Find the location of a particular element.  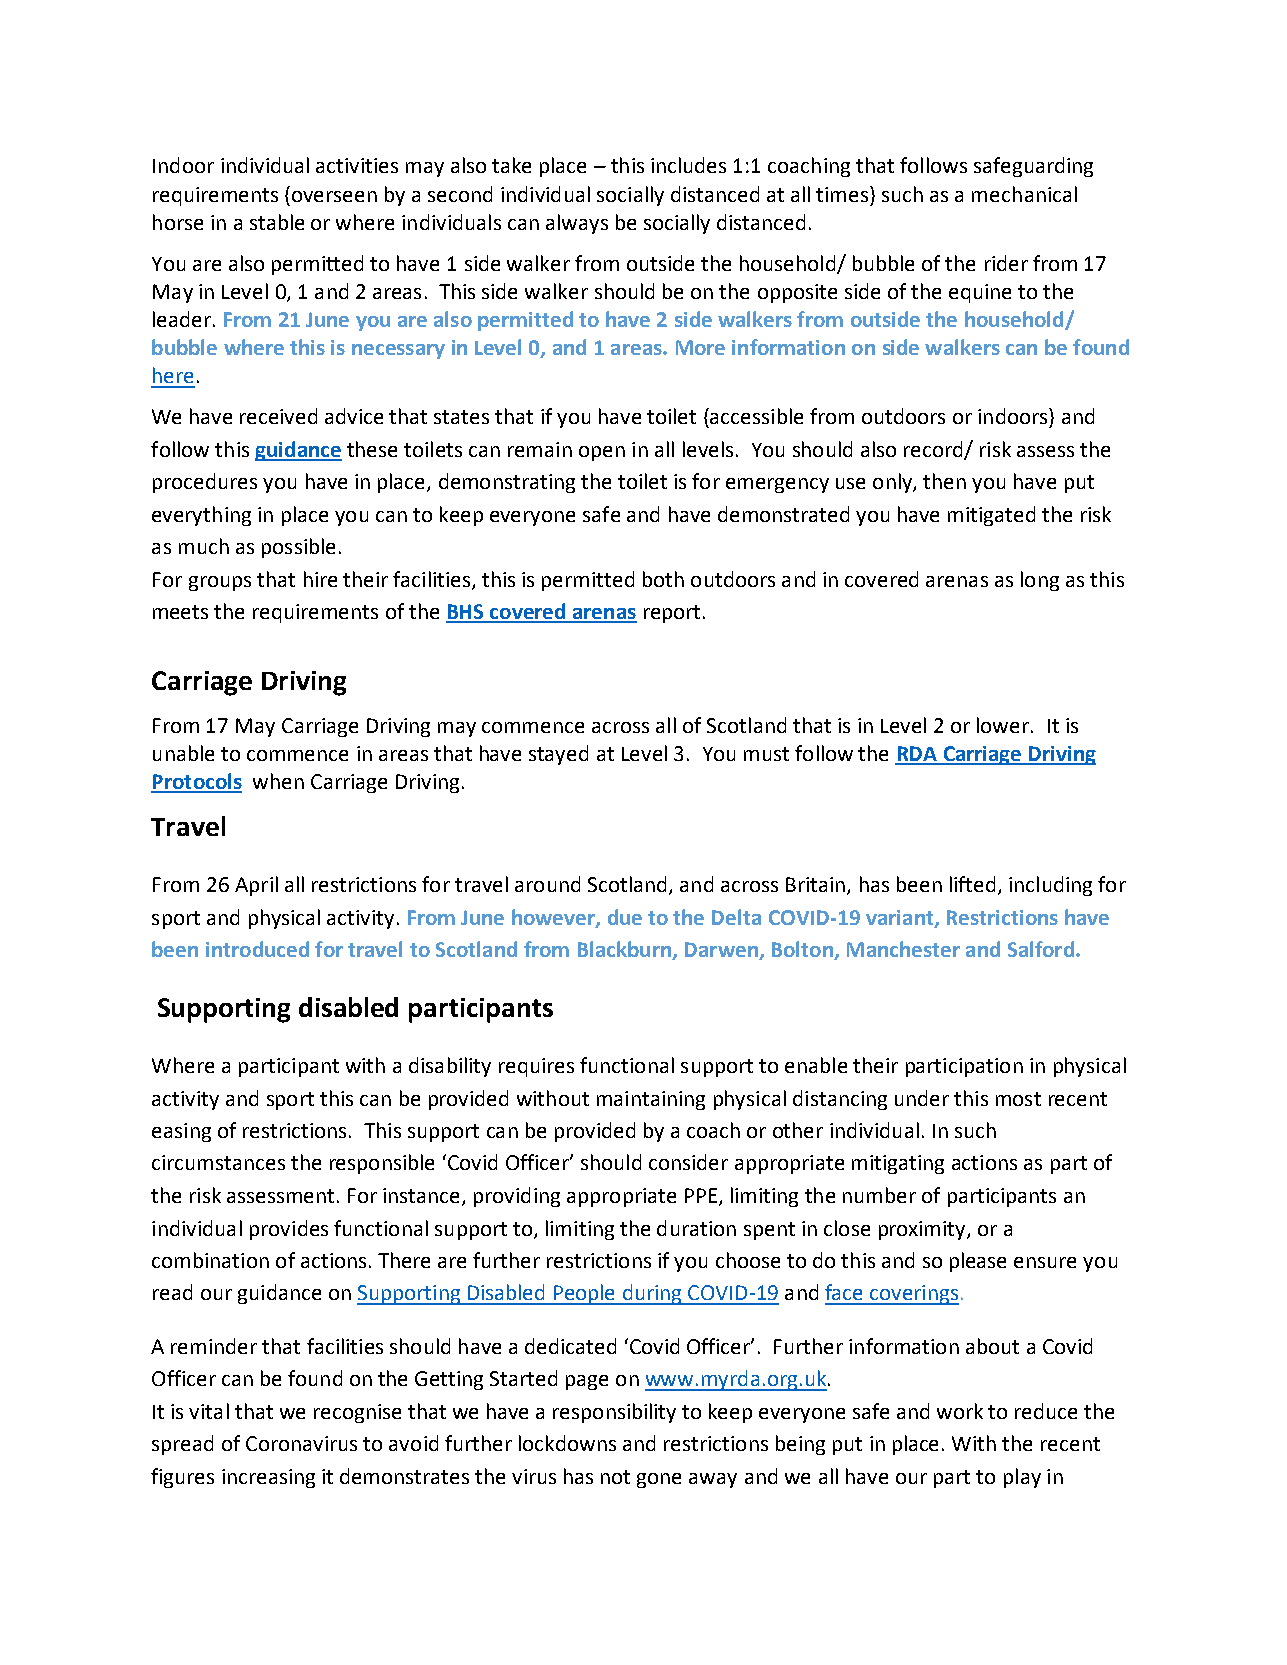

stable is located at coordinates (277, 222).
